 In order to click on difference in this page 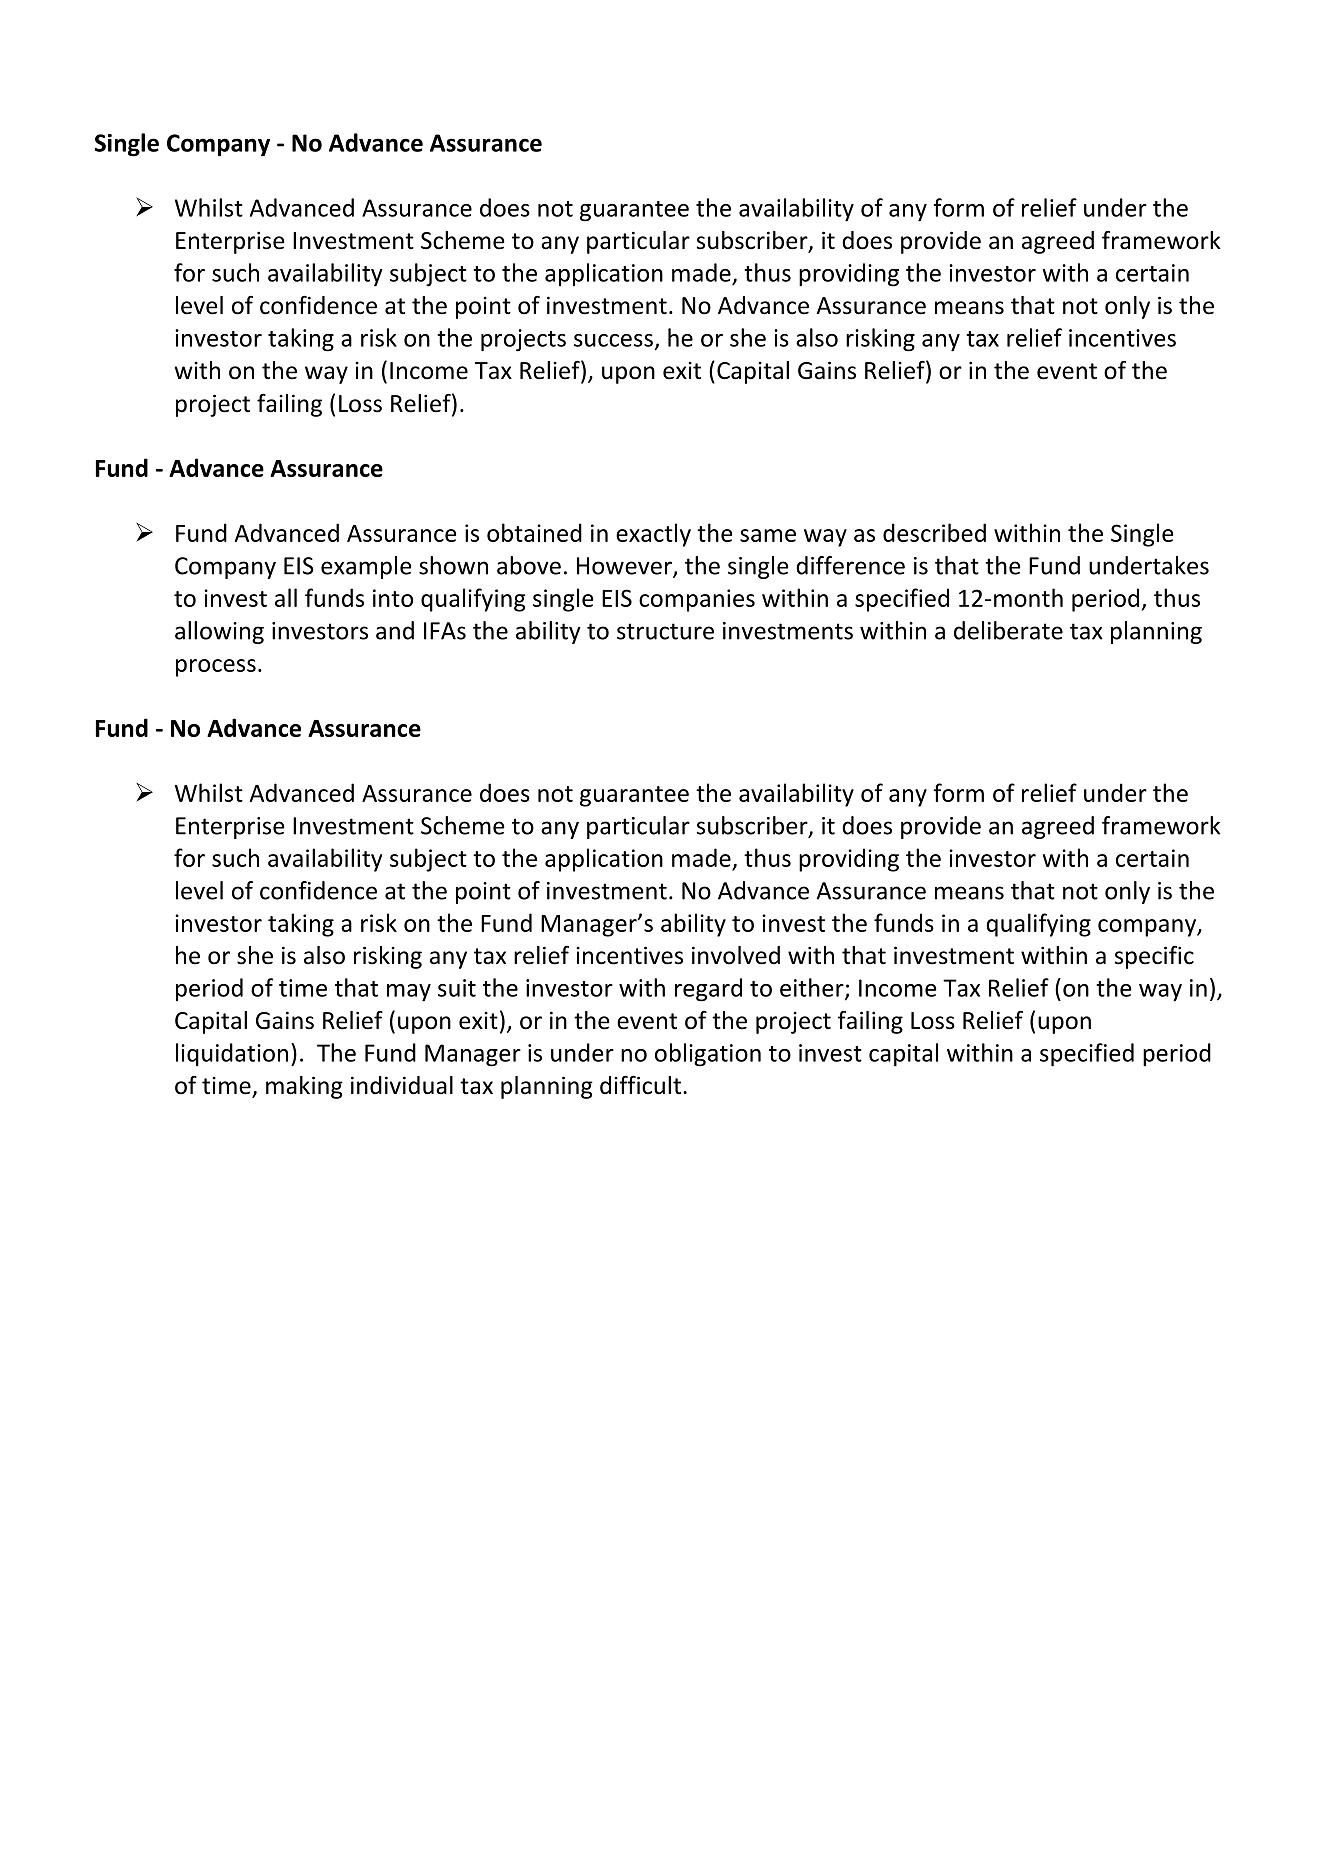, I will do `click(850, 565)`.
